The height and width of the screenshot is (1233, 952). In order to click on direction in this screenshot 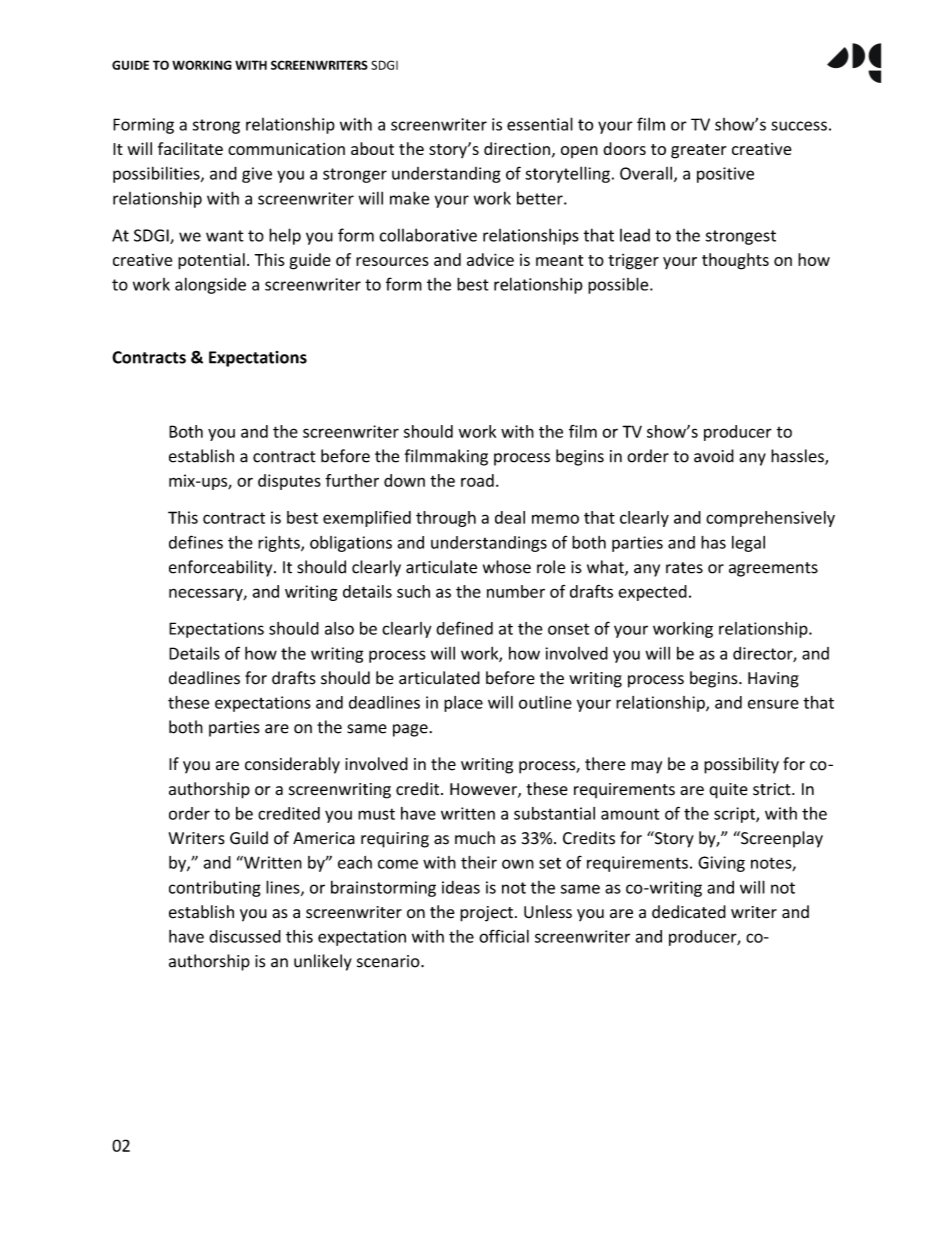, I will do `click(517, 148)`.
